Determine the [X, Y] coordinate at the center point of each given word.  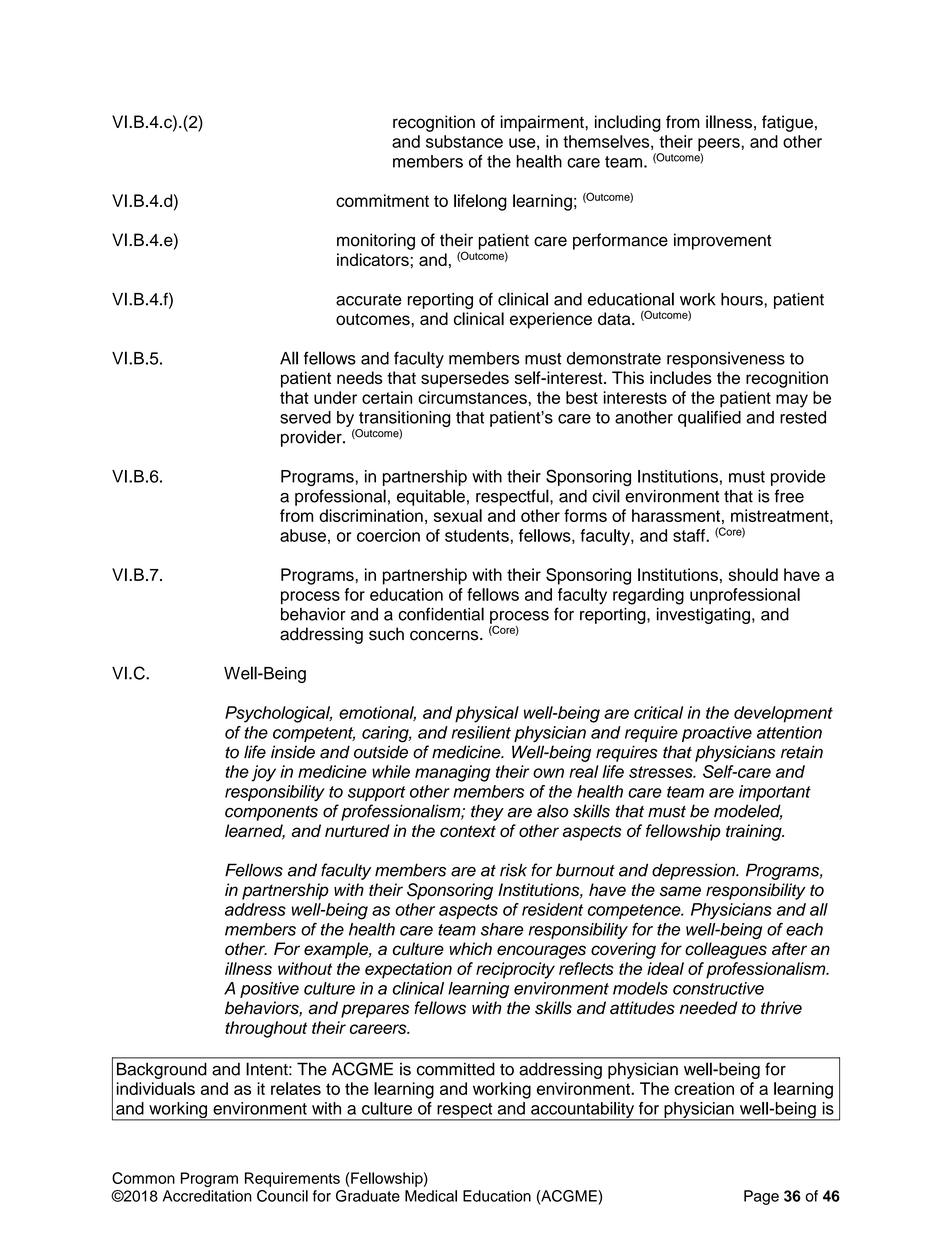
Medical [431, 1196]
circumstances [473, 397]
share [502, 929]
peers [720, 146]
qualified [709, 419]
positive [269, 990]
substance [464, 141]
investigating [703, 616]
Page [761, 1197]
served [305, 417]
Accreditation [207, 1196]
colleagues [726, 950]
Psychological [278, 714]
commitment [382, 200]
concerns [445, 635]
